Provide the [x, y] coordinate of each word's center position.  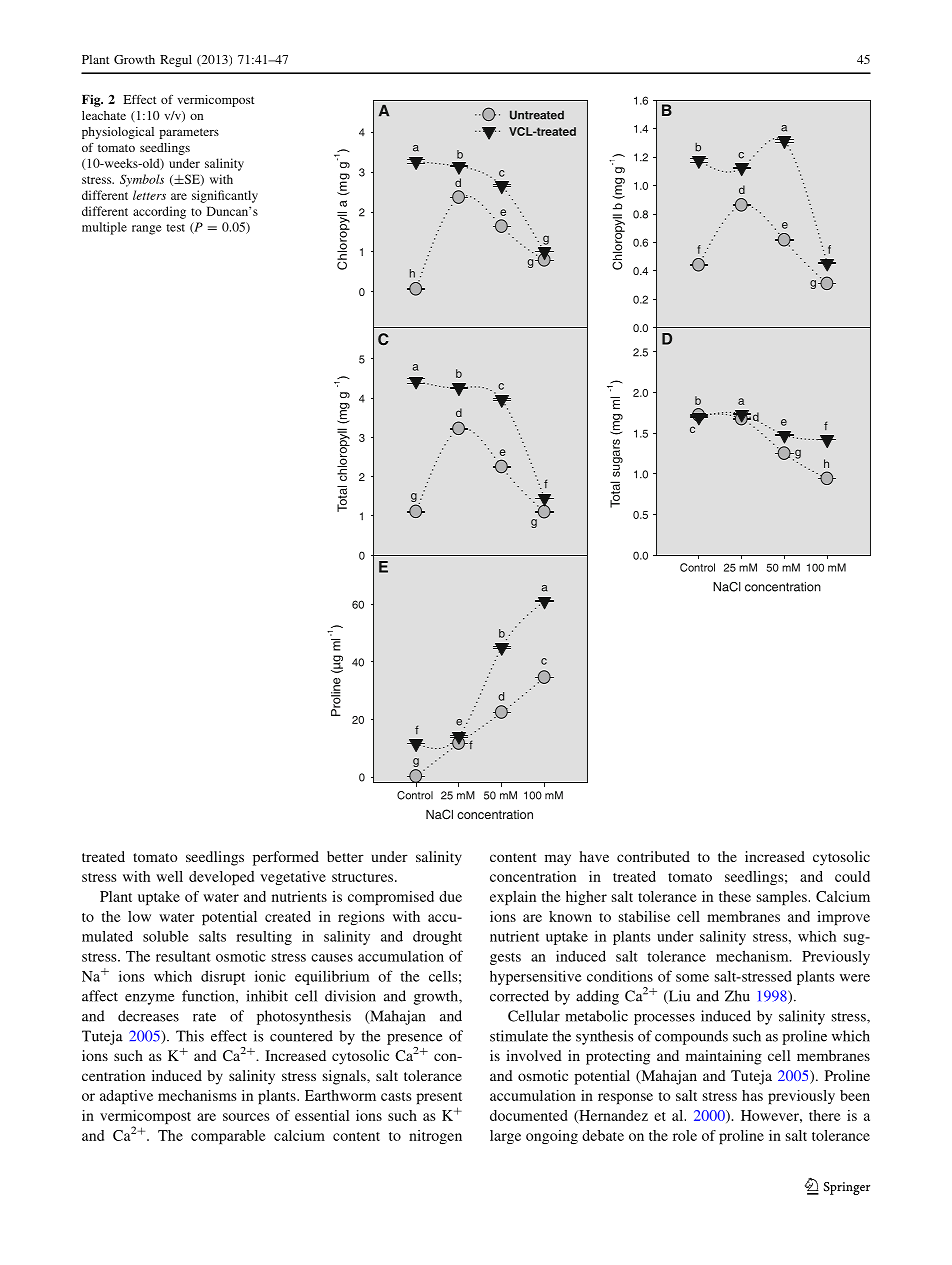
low [139, 916]
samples [782, 898]
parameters [189, 133]
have [594, 856]
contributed [653, 856]
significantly [225, 196]
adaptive [126, 1097]
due [450, 896]
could [852, 876]
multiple [104, 228]
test [175, 228]
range [147, 230]
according [159, 212]
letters [149, 195]
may [558, 860]
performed [286, 858]
